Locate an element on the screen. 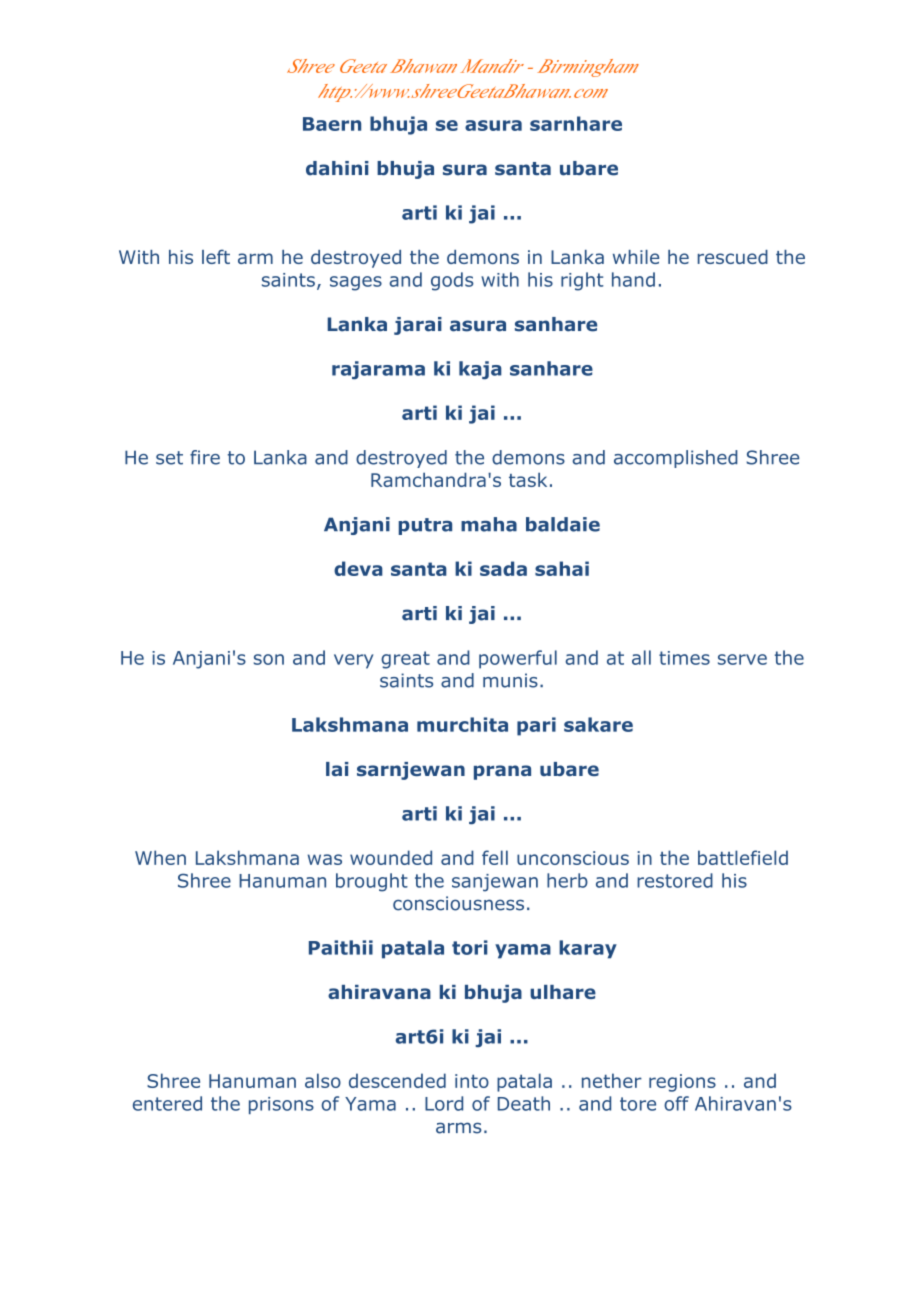 The height and width of the screenshot is (1308, 924). sada is located at coordinates (503, 568).
